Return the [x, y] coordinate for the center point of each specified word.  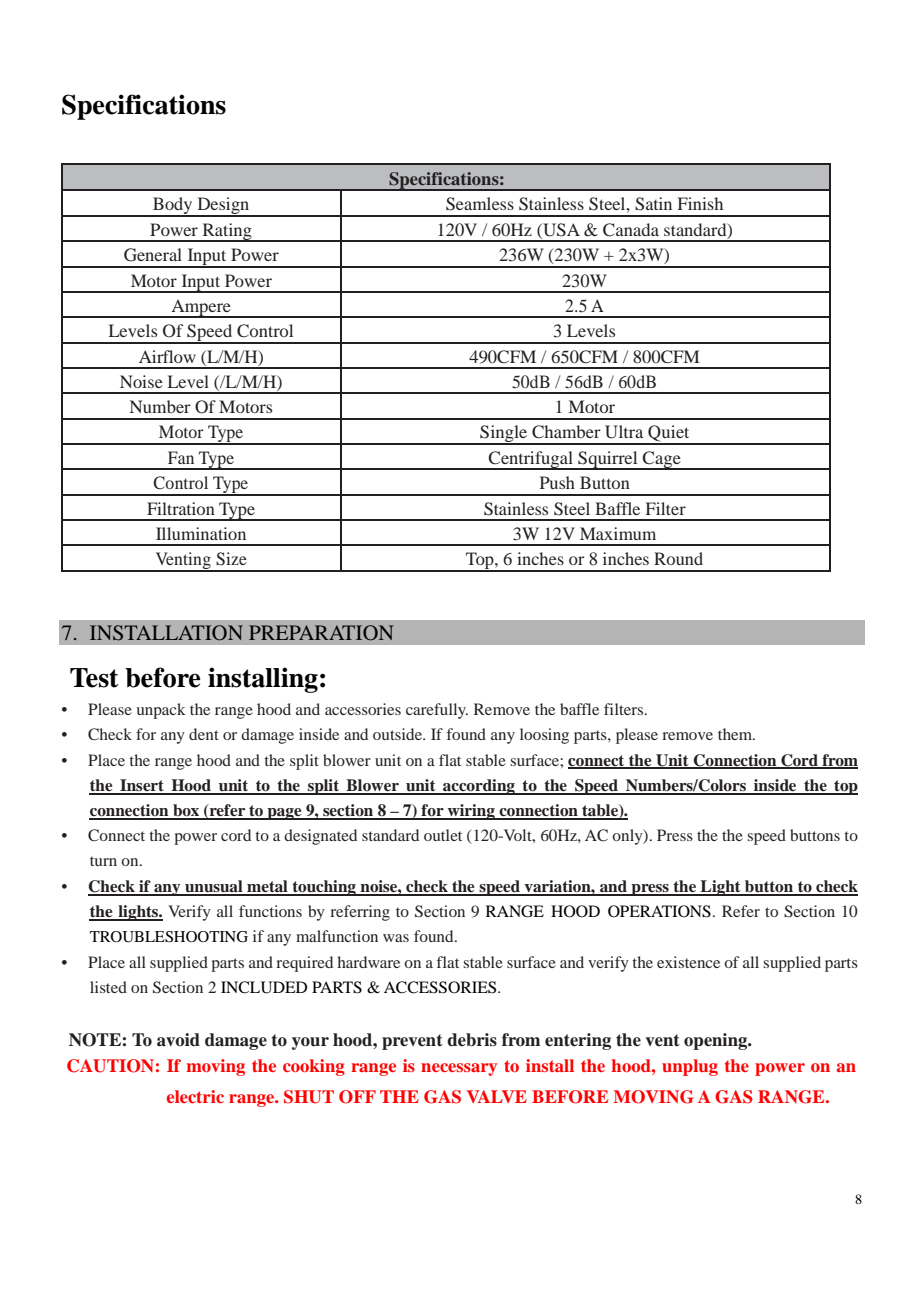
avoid [178, 1040]
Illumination [201, 533]
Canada [631, 230]
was [396, 938]
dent [204, 734]
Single [504, 435]
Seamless [480, 204]
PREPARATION [321, 633]
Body [173, 207]
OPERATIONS [659, 911]
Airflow [167, 356]
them [736, 734]
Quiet [669, 434]
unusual [214, 887]
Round [678, 558]
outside [398, 734]
